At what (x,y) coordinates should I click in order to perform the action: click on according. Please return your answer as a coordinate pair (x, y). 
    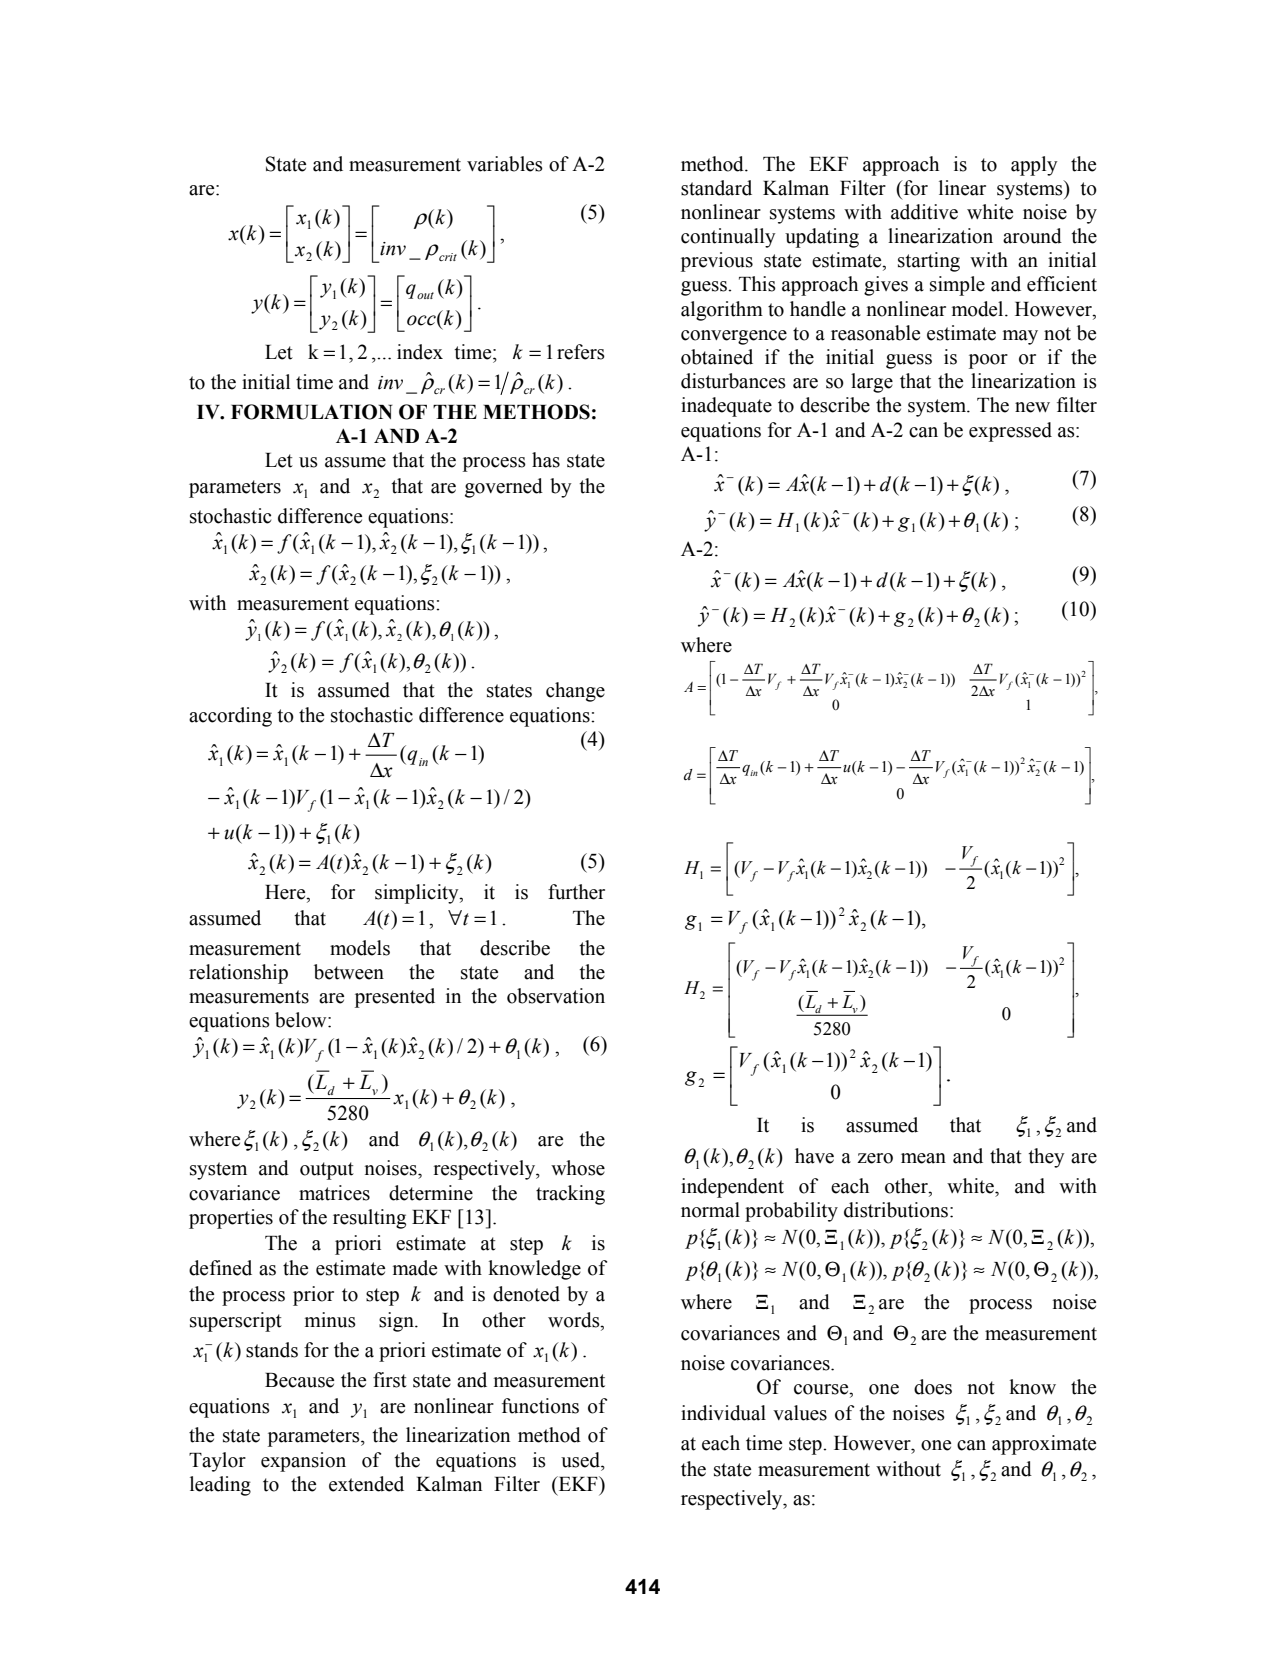
    Looking at the image, I should click on (230, 717).
